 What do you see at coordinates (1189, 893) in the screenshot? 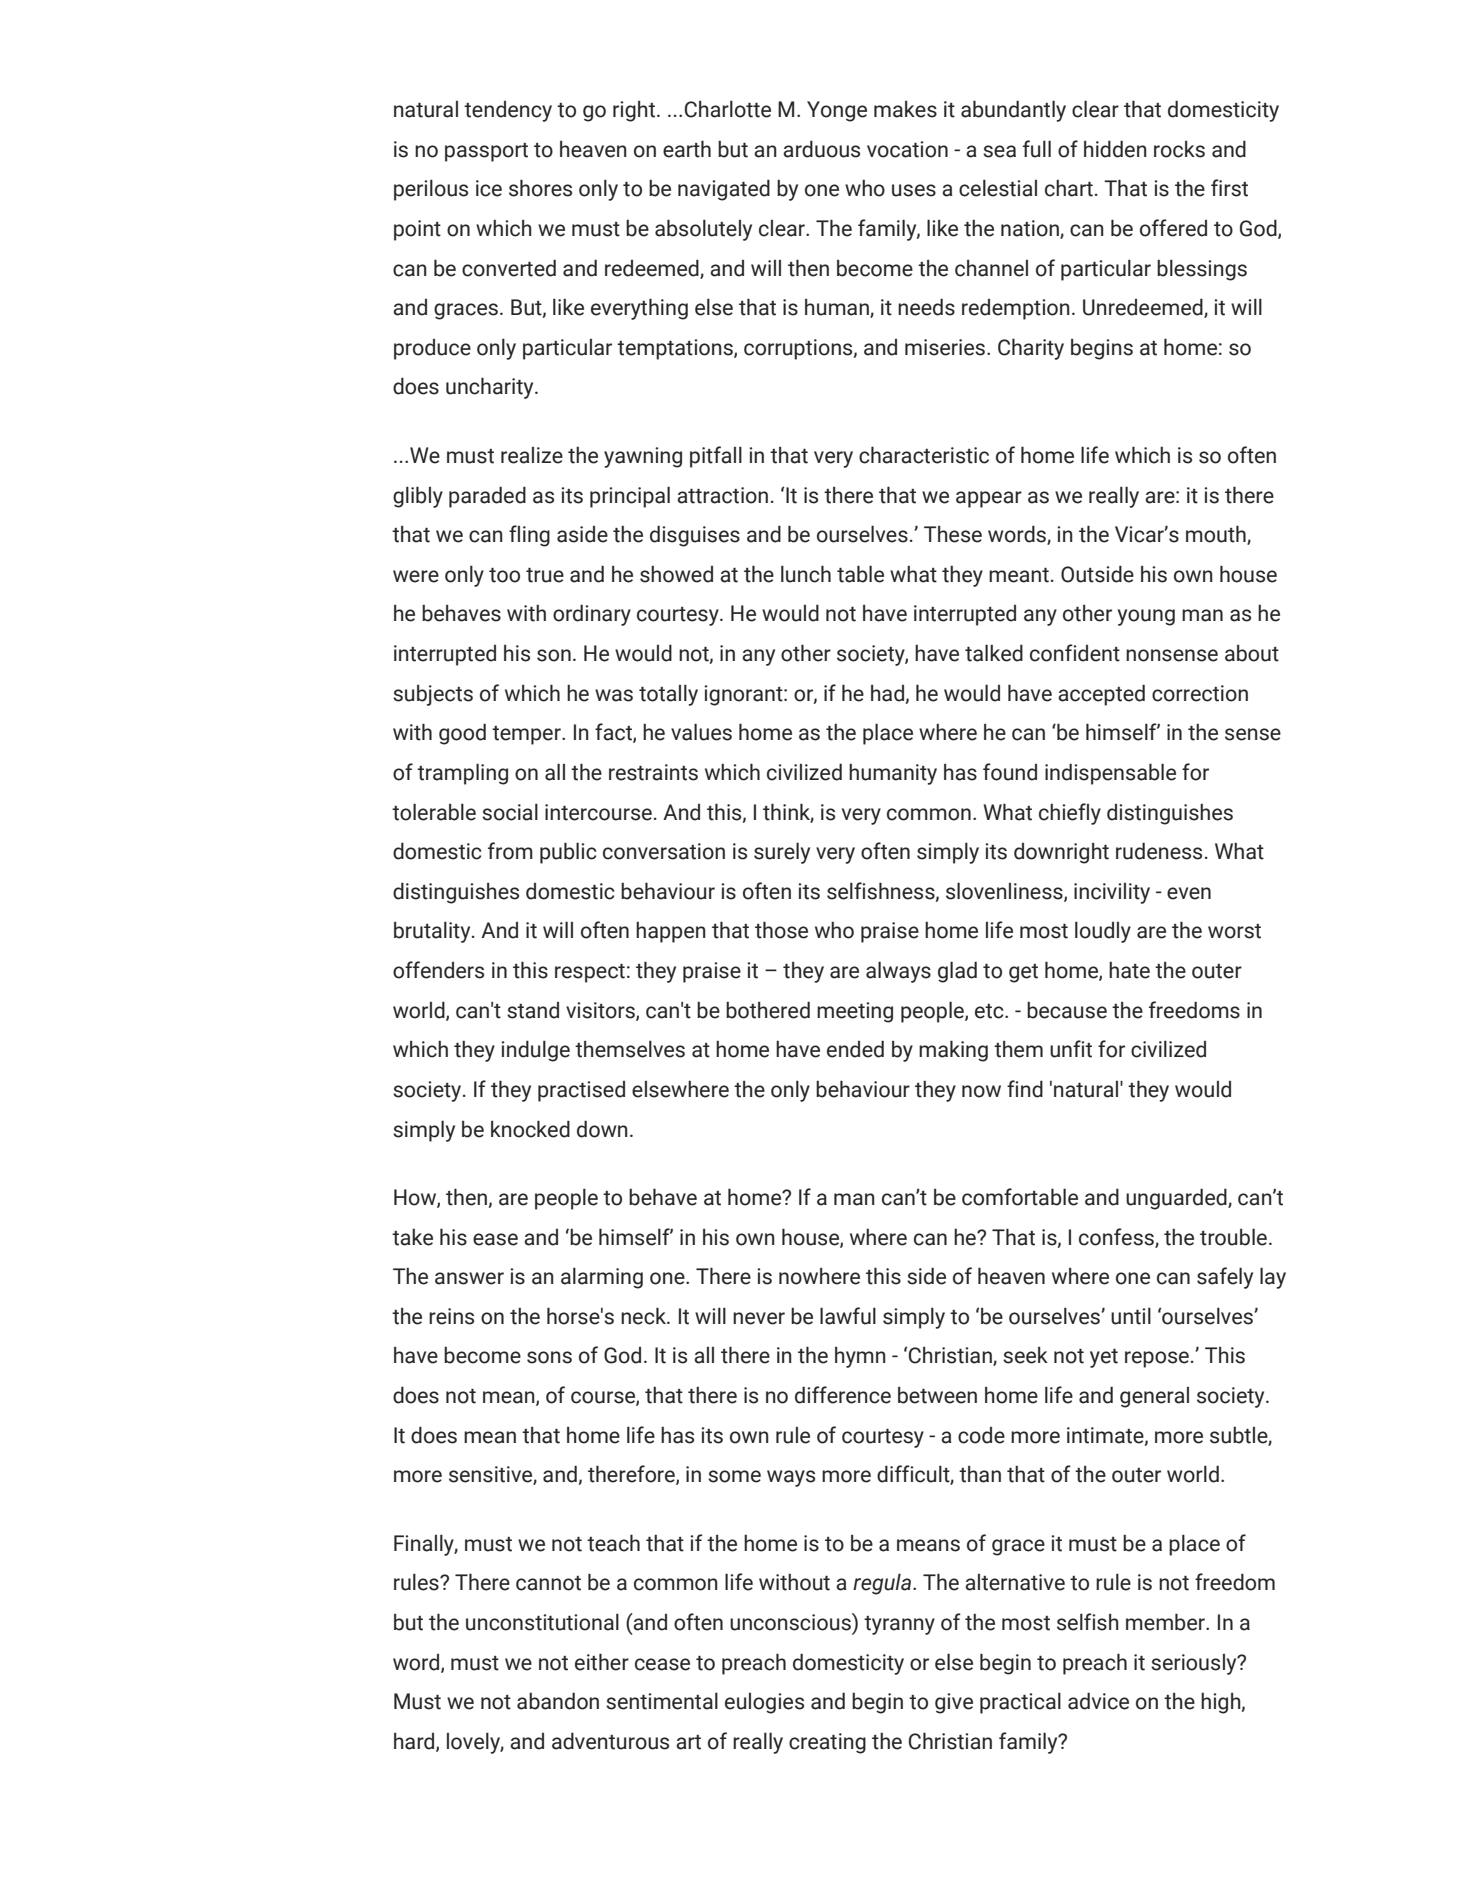
I see `even` at bounding box center [1189, 893].
